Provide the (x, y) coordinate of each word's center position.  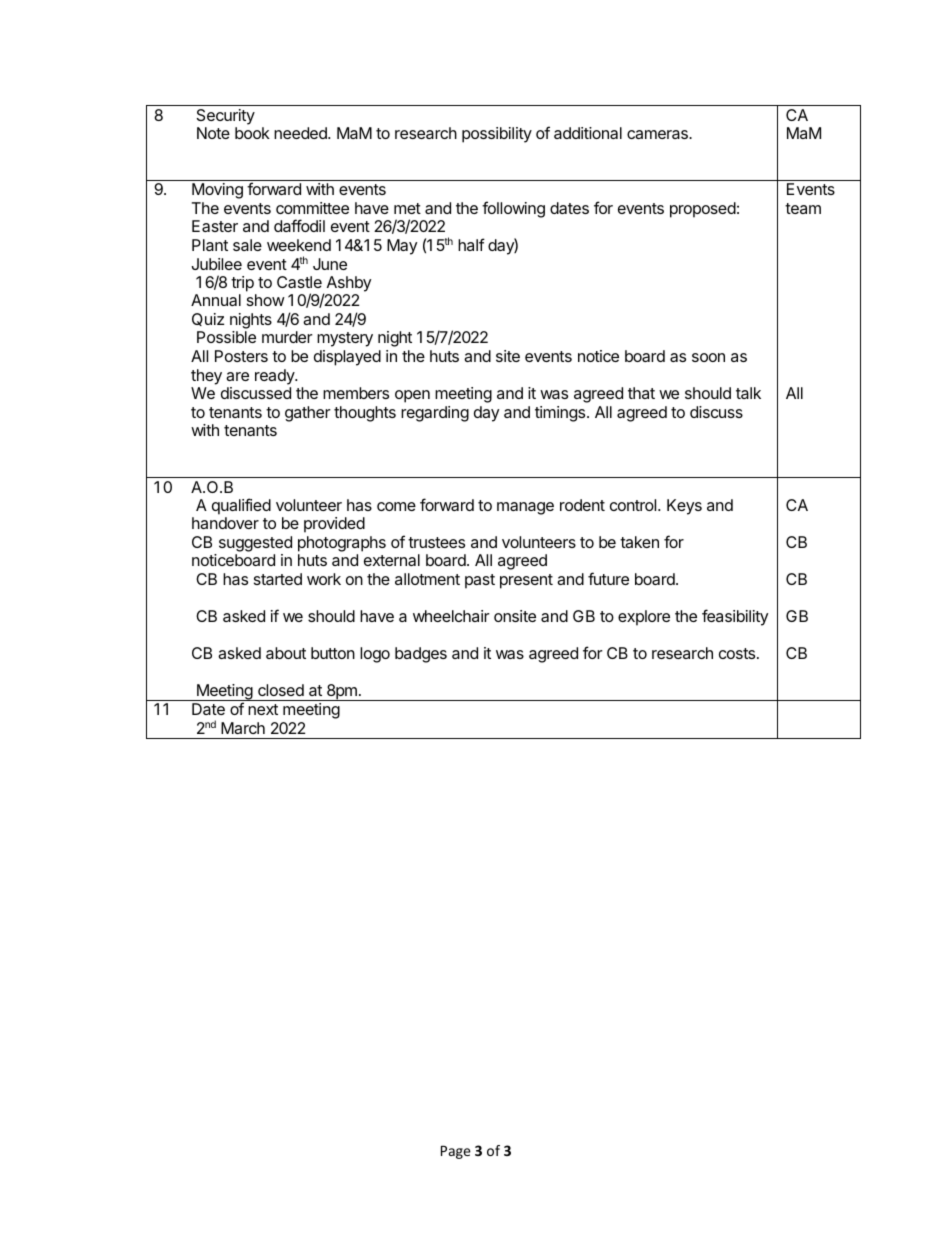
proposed (703, 210)
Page (456, 1152)
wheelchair (451, 616)
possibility (497, 135)
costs (738, 653)
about (286, 653)
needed (301, 133)
